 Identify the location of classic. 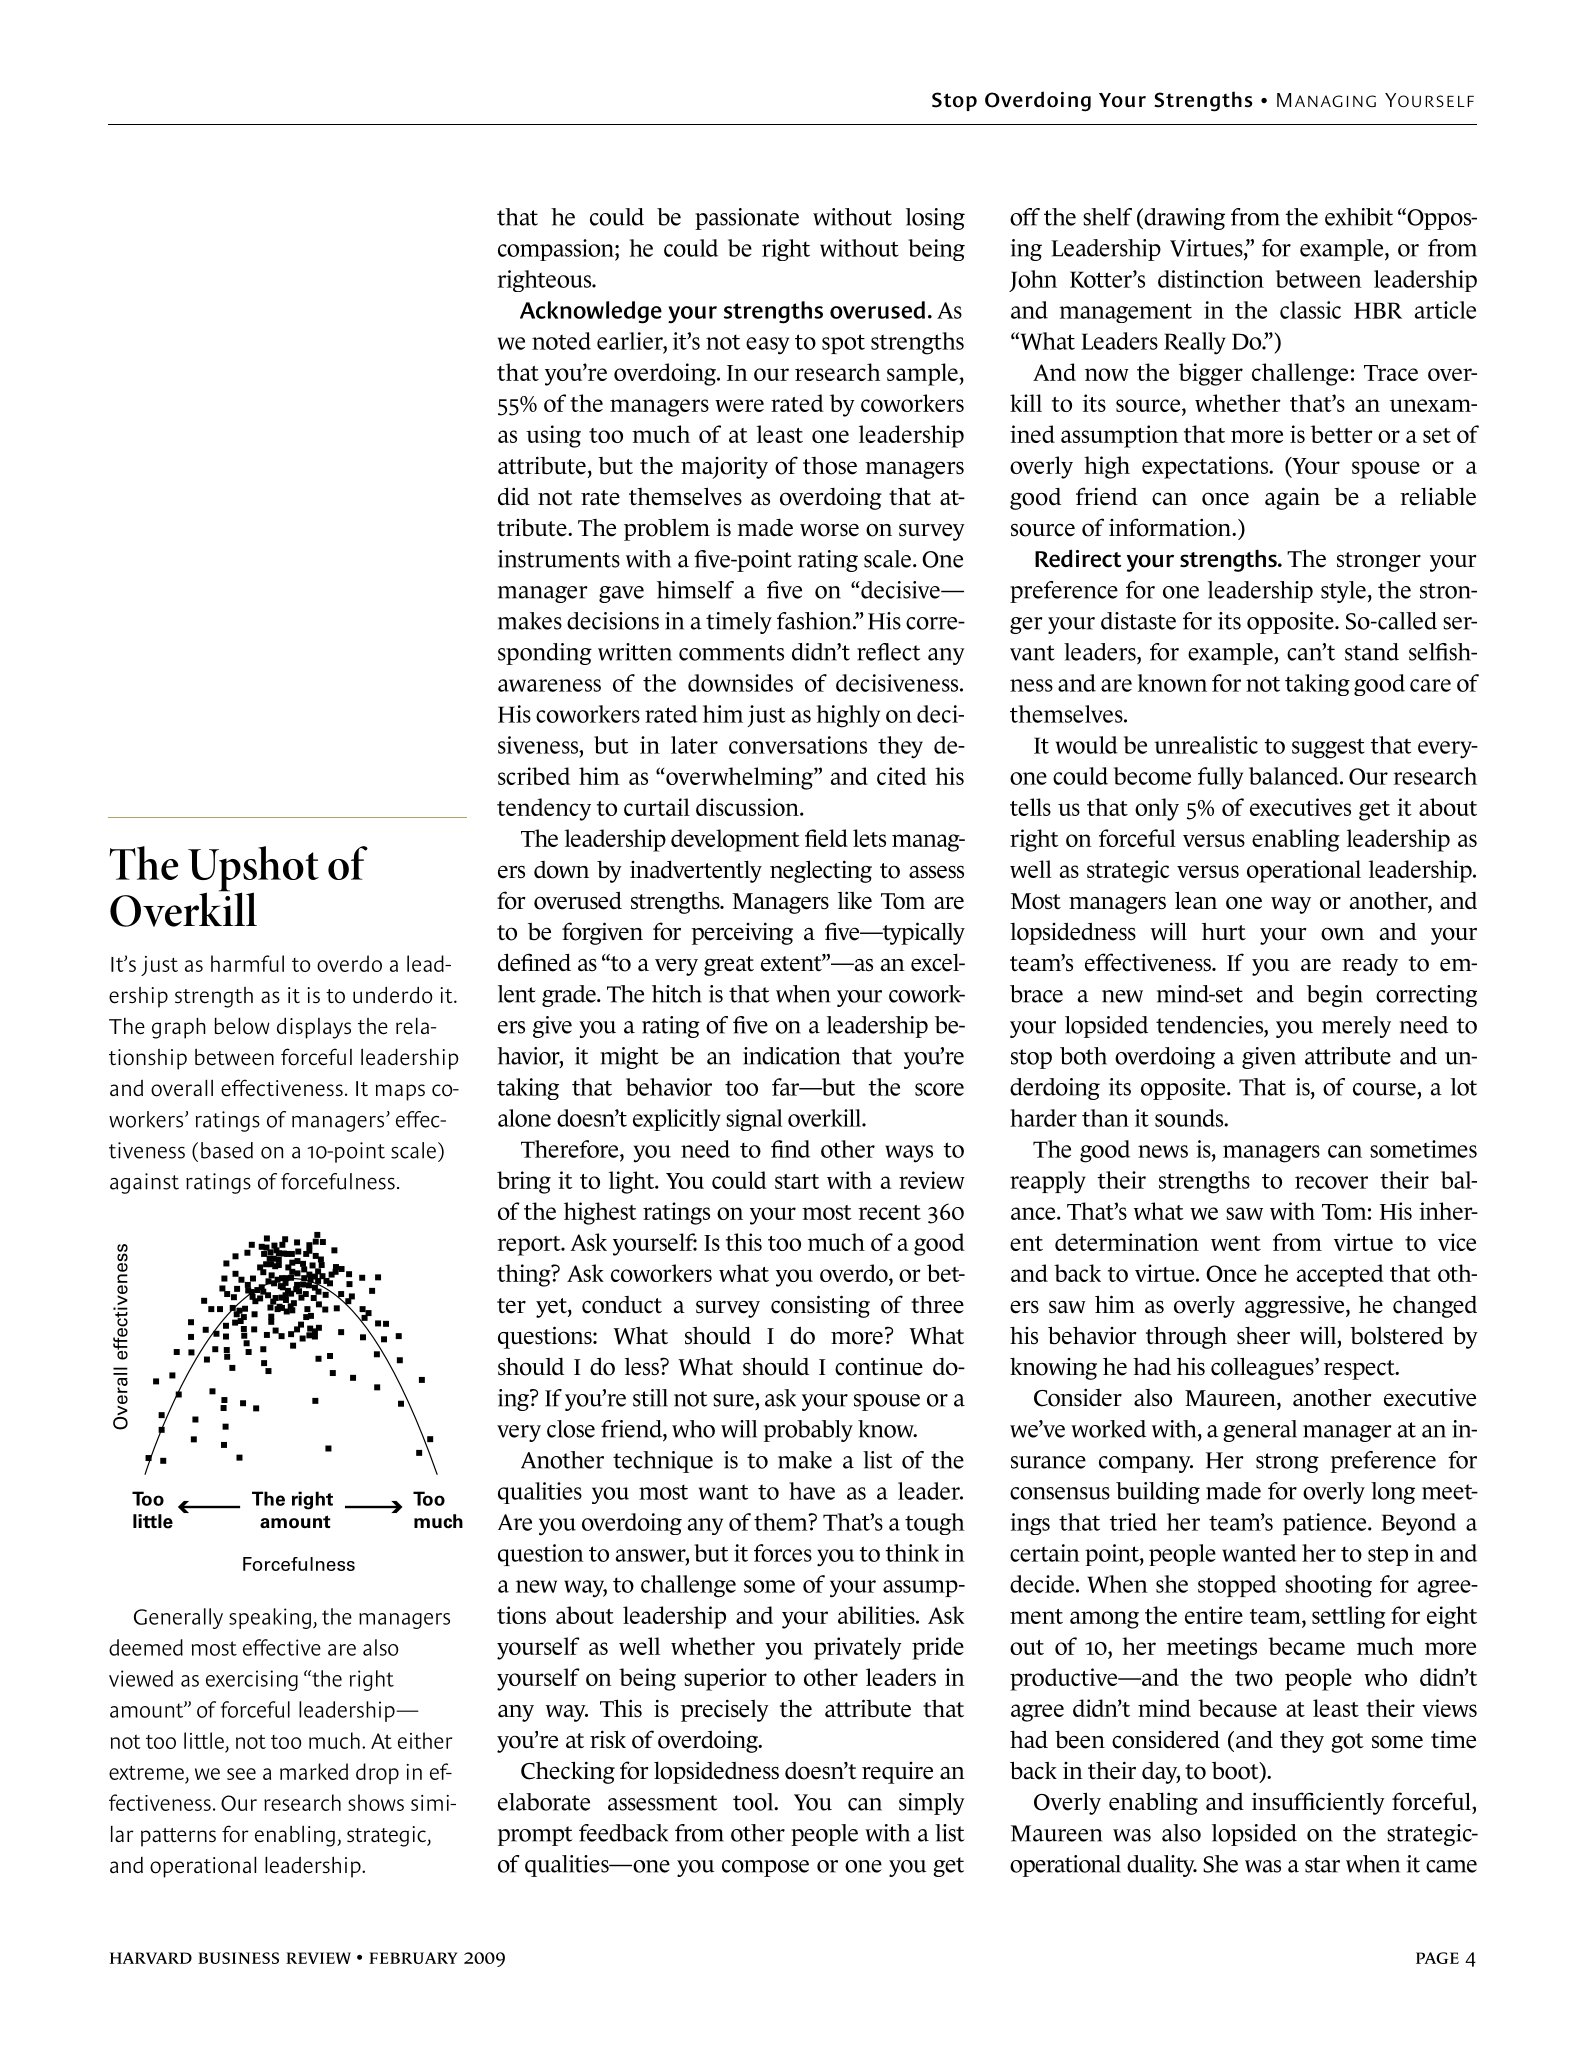
(1310, 310).
